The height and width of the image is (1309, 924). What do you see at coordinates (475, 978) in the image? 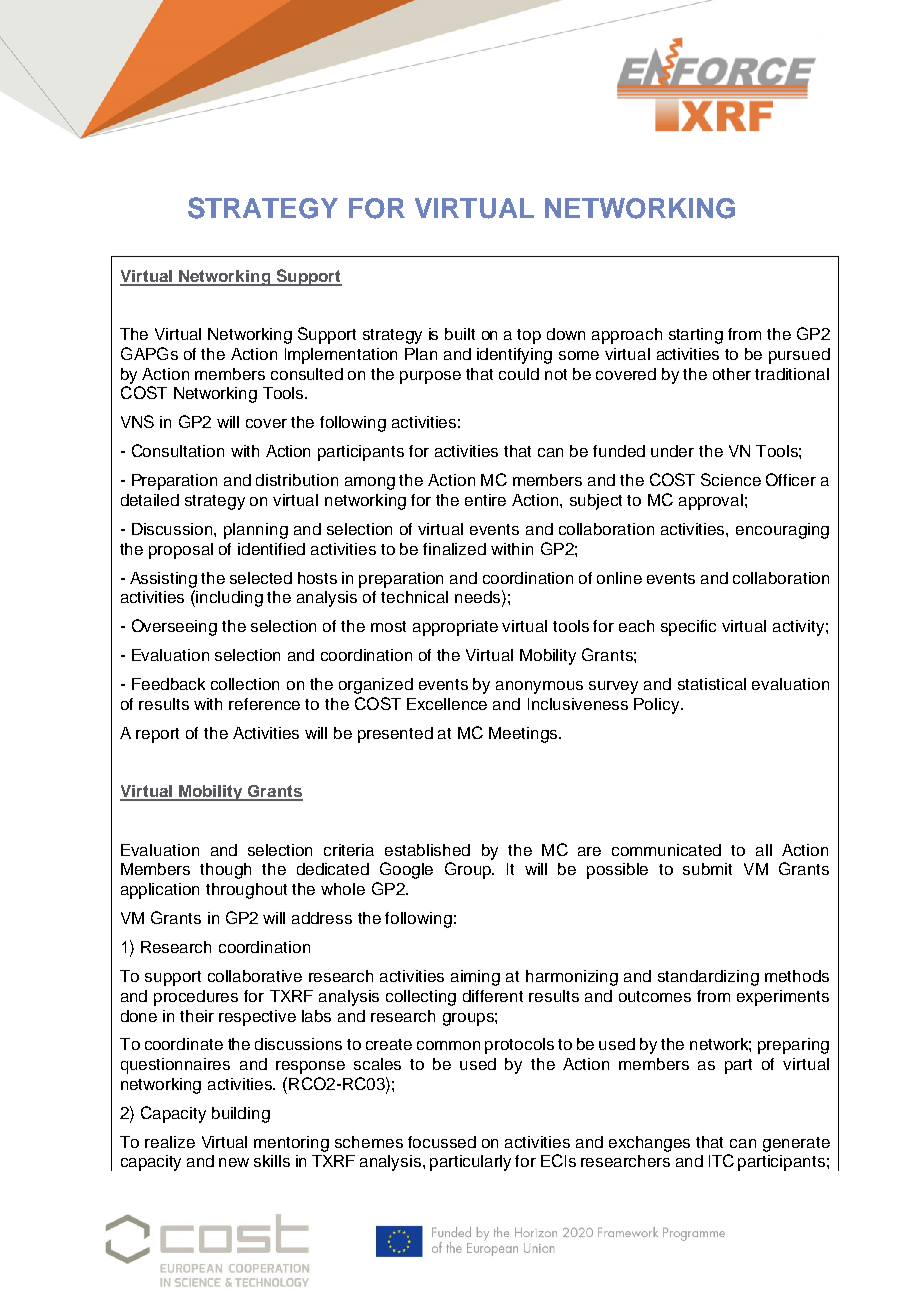
I see `aiming` at bounding box center [475, 978].
